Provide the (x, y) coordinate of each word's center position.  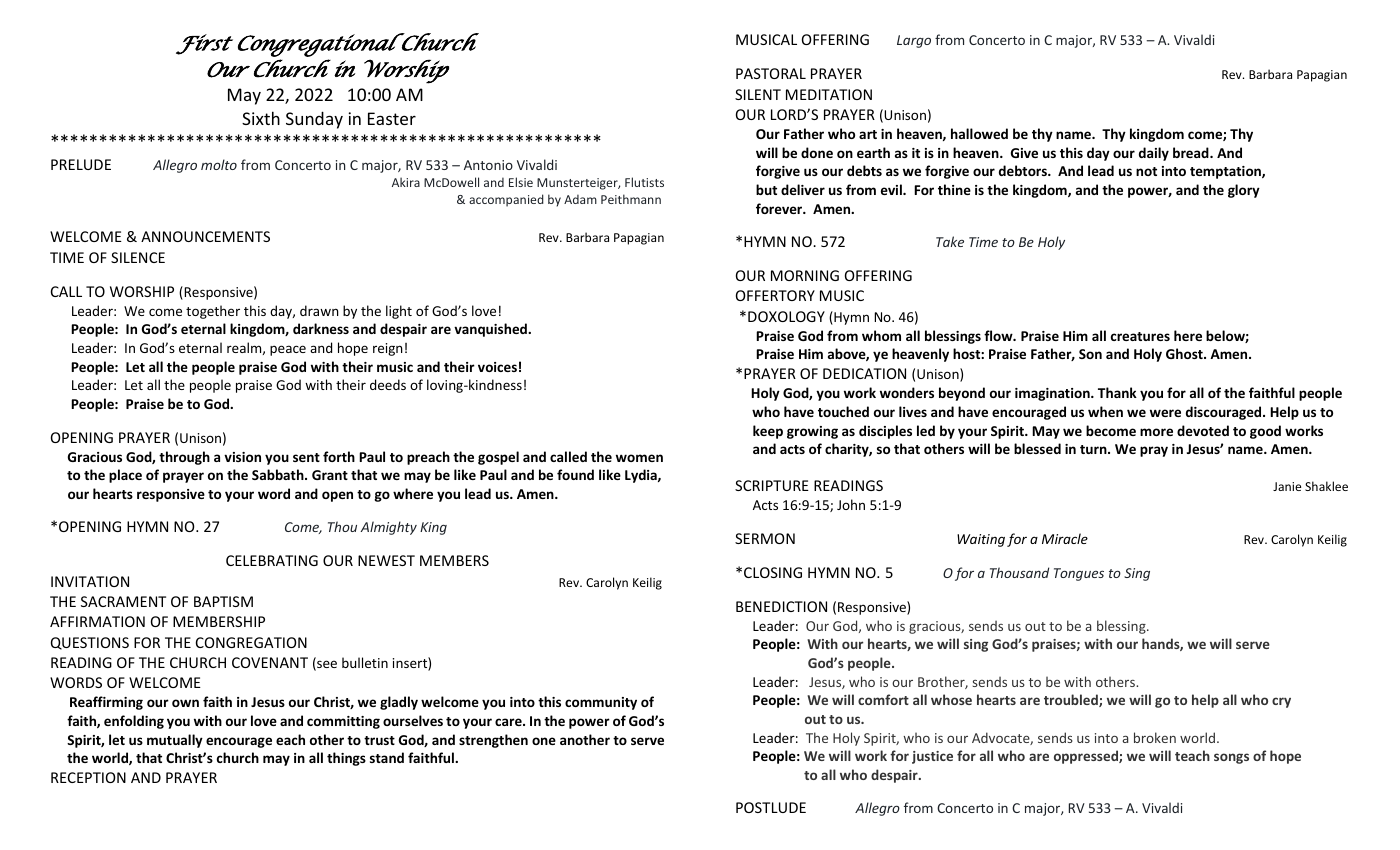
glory (1244, 191)
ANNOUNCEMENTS (205, 236)
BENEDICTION (781, 606)
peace (288, 350)
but (766, 189)
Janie (1287, 486)
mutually (175, 741)
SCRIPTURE (772, 485)
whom (881, 335)
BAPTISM (223, 601)
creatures (1140, 336)
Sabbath (279, 474)
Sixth (261, 118)
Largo (914, 41)
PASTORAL (771, 73)
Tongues (1079, 574)
